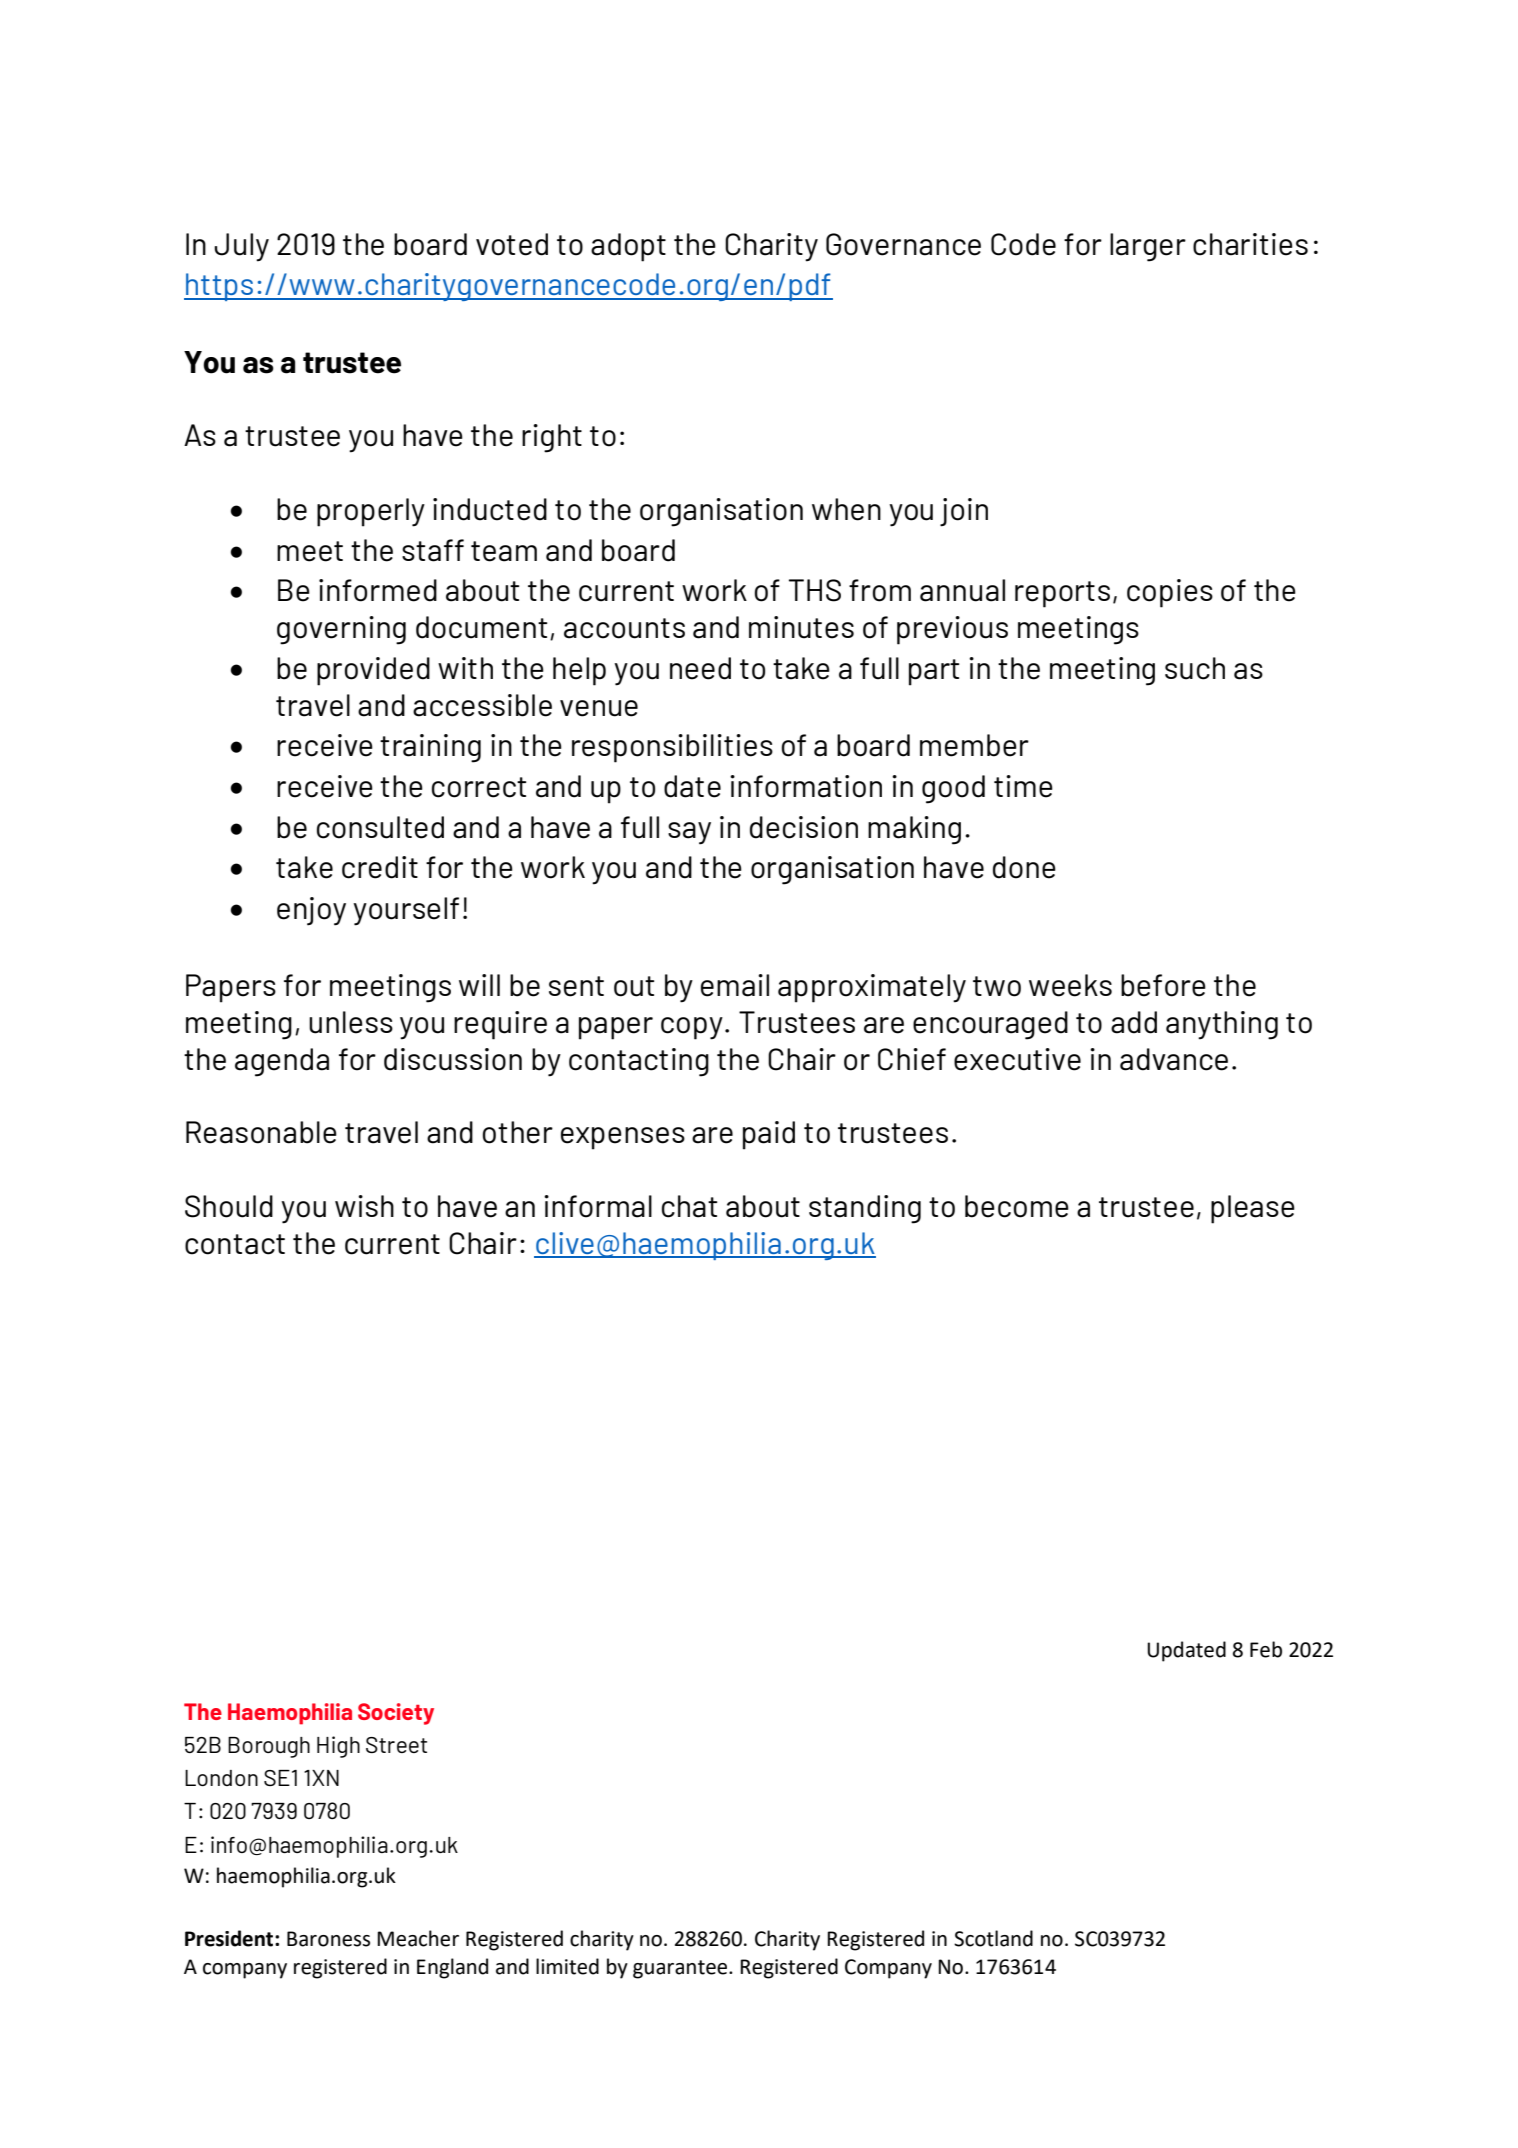  What do you see at coordinates (1174, 1059) in the screenshot?
I see `advance` at bounding box center [1174, 1059].
